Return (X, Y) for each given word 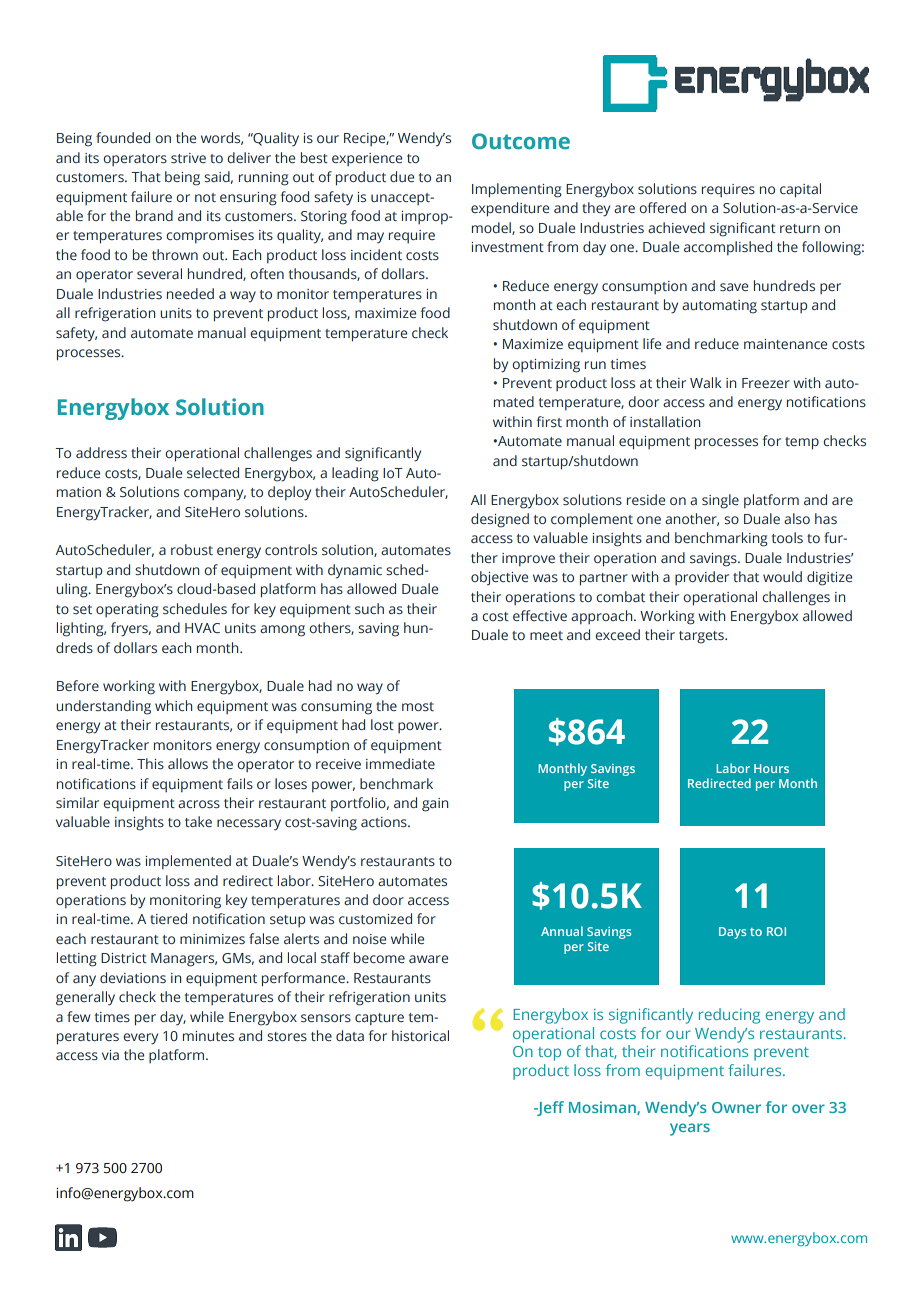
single (720, 501)
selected (213, 472)
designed (500, 520)
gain (435, 805)
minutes (208, 1036)
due (402, 176)
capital (800, 190)
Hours (771, 768)
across (199, 804)
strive (188, 158)
